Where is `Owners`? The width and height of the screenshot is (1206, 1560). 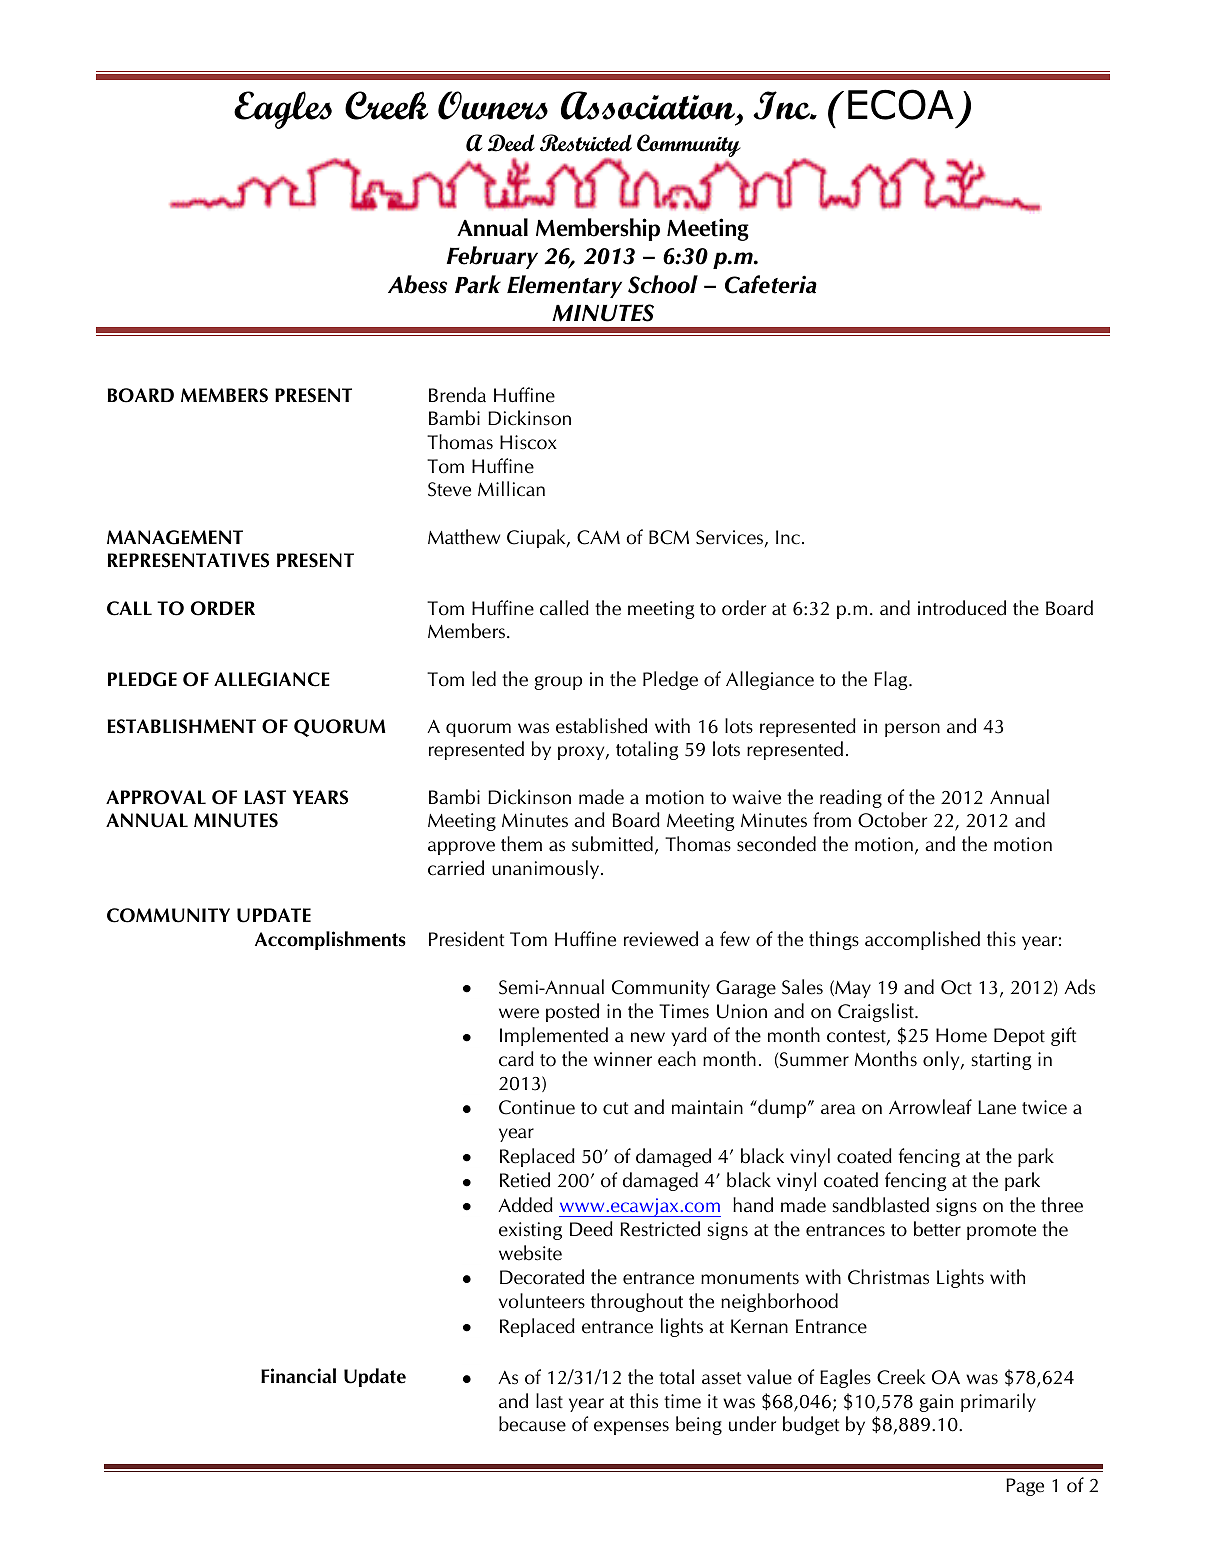 Owners is located at coordinates (493, 105).
